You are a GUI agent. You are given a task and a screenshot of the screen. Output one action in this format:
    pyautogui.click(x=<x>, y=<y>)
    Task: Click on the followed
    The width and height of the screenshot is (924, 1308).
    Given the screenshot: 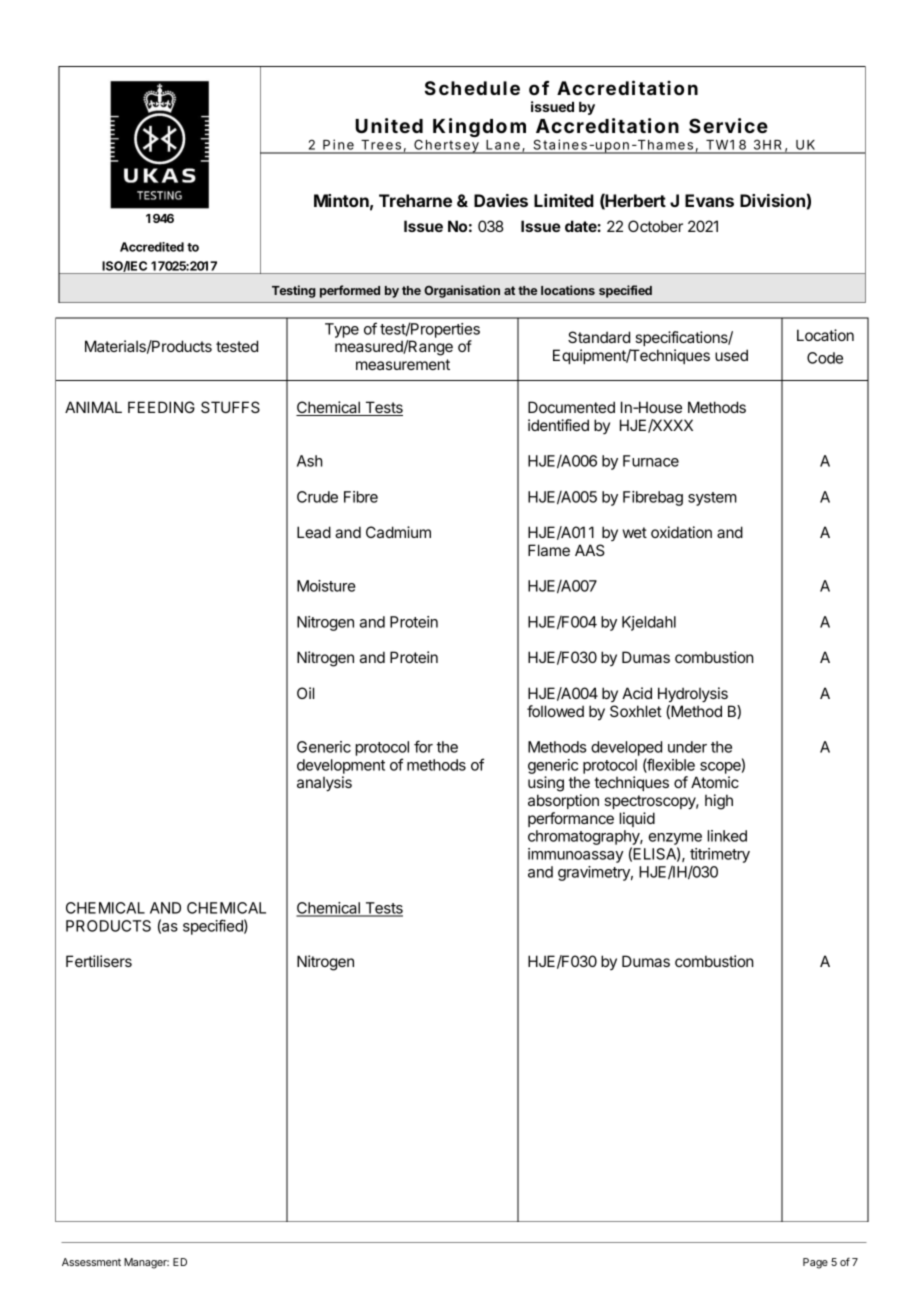 What is the action you would take?
    pyautogui.click(x=555, y=711)
